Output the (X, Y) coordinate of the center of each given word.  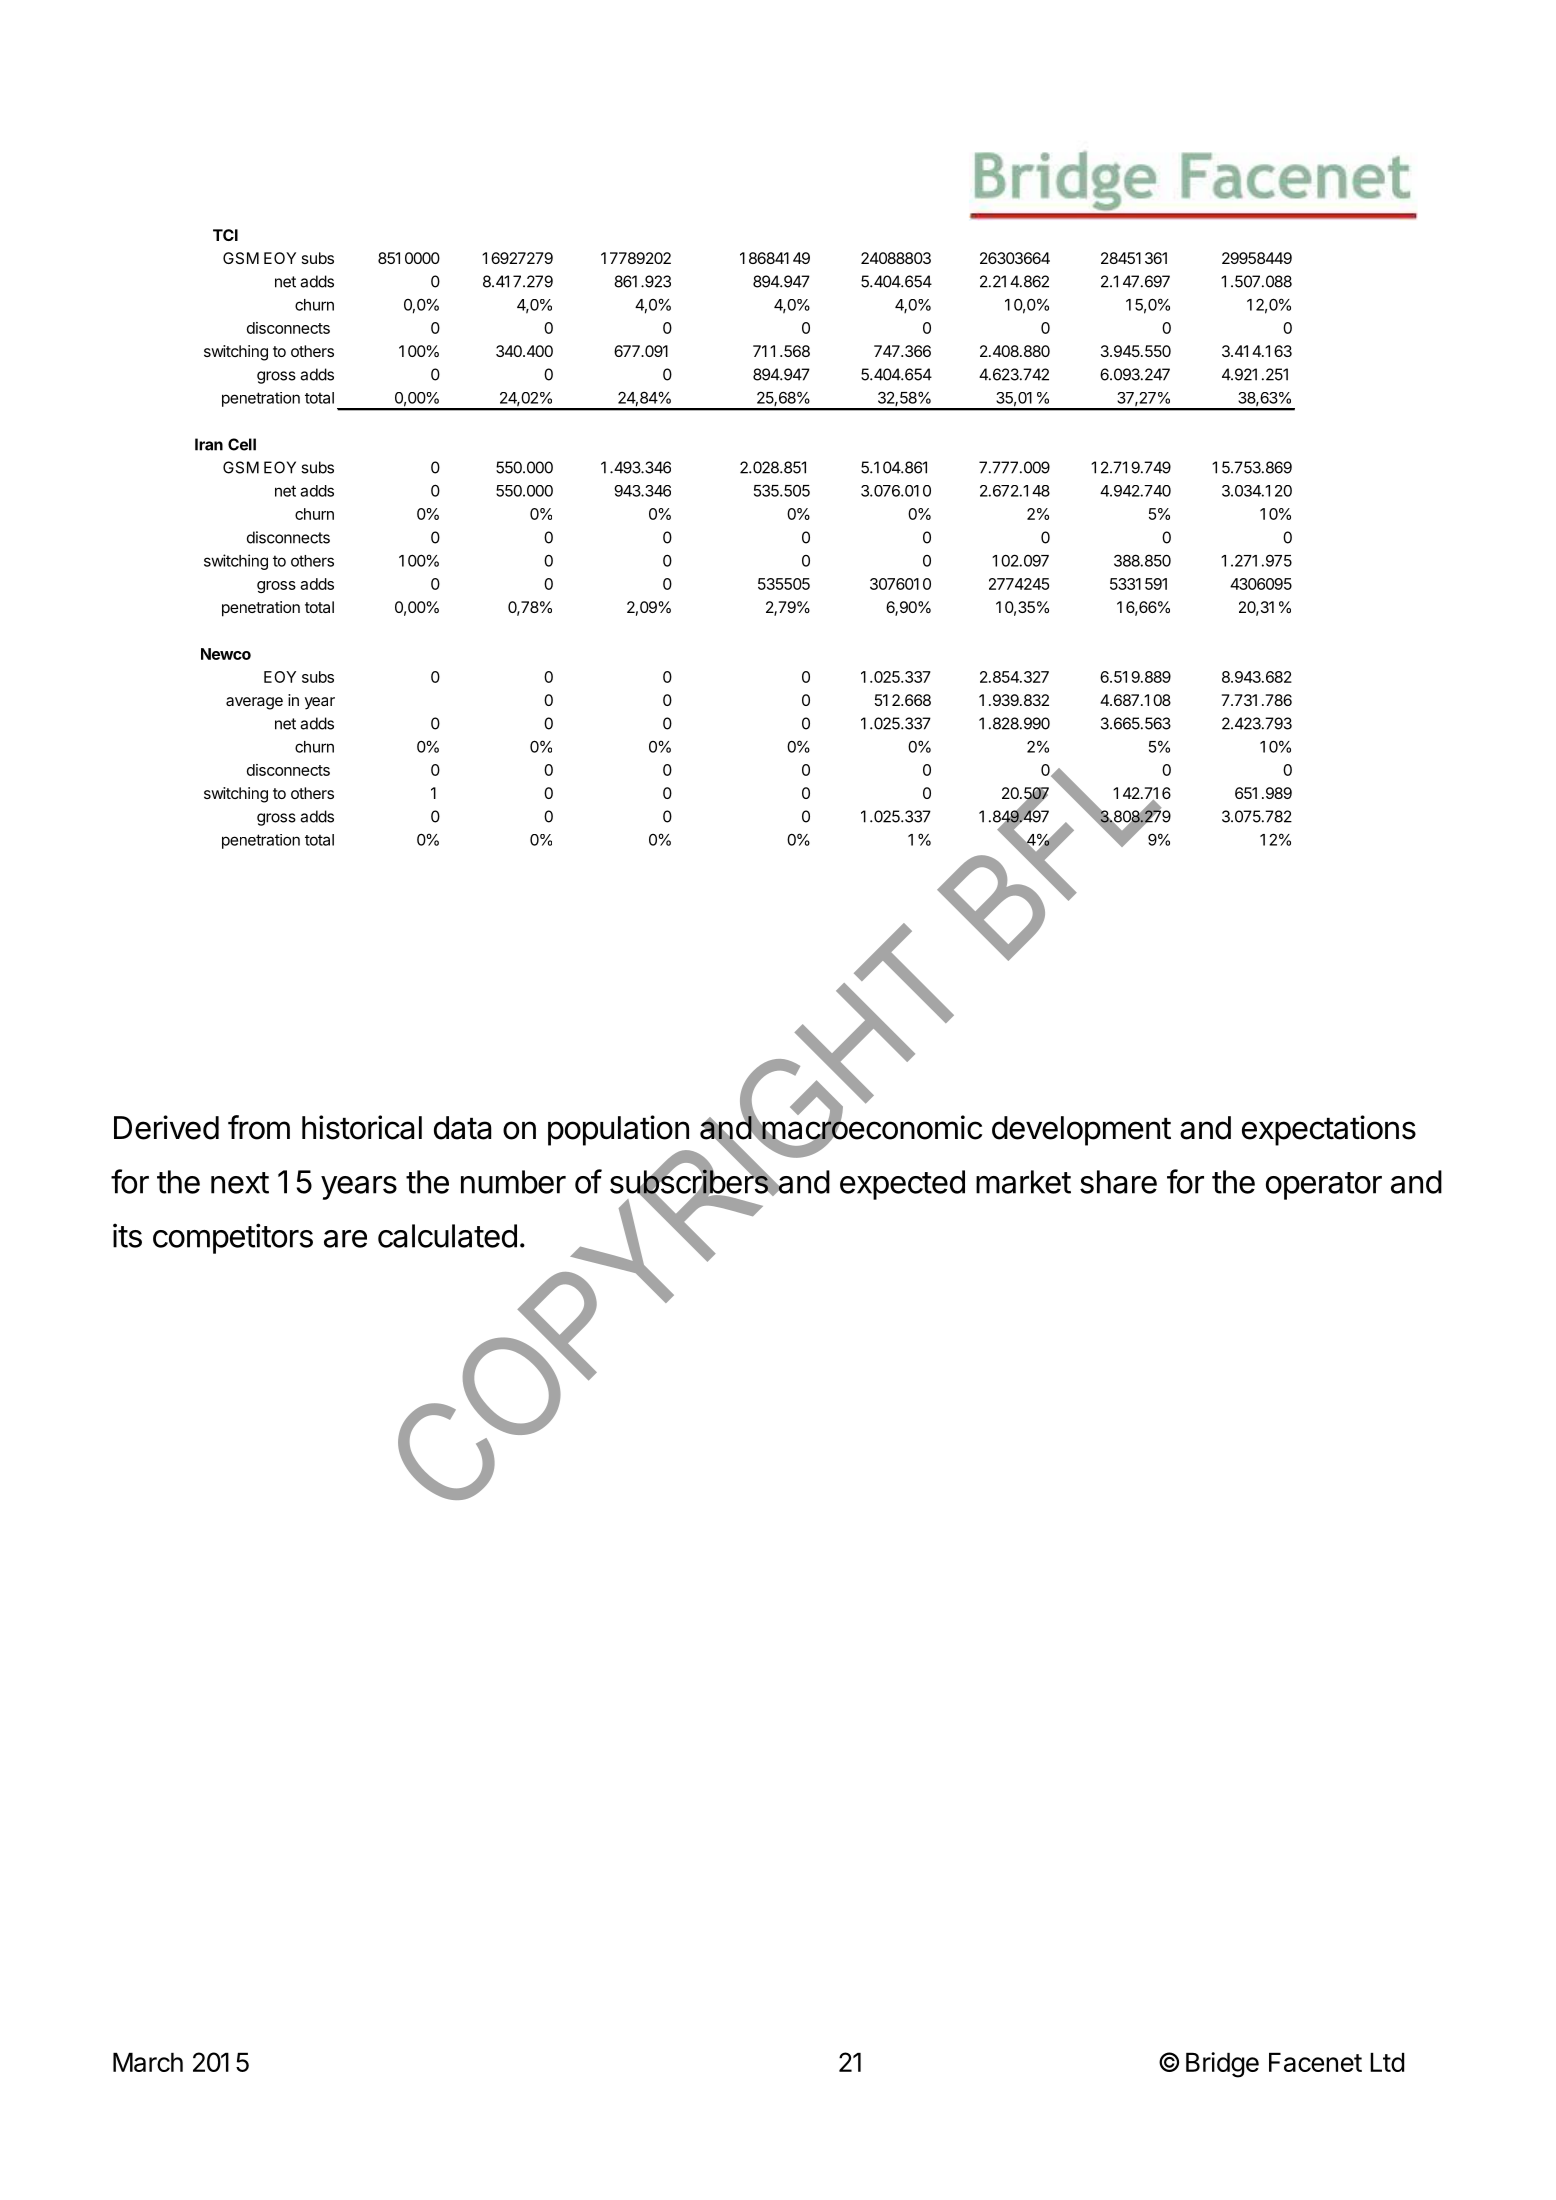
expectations (1329, 1130)
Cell (242, 444)
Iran (209, 444)
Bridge (1222, 2065)
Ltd (1387, 2062)
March (148, 2062)
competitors (233, 1238)
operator (1324, 1186)
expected (902, 1185)
